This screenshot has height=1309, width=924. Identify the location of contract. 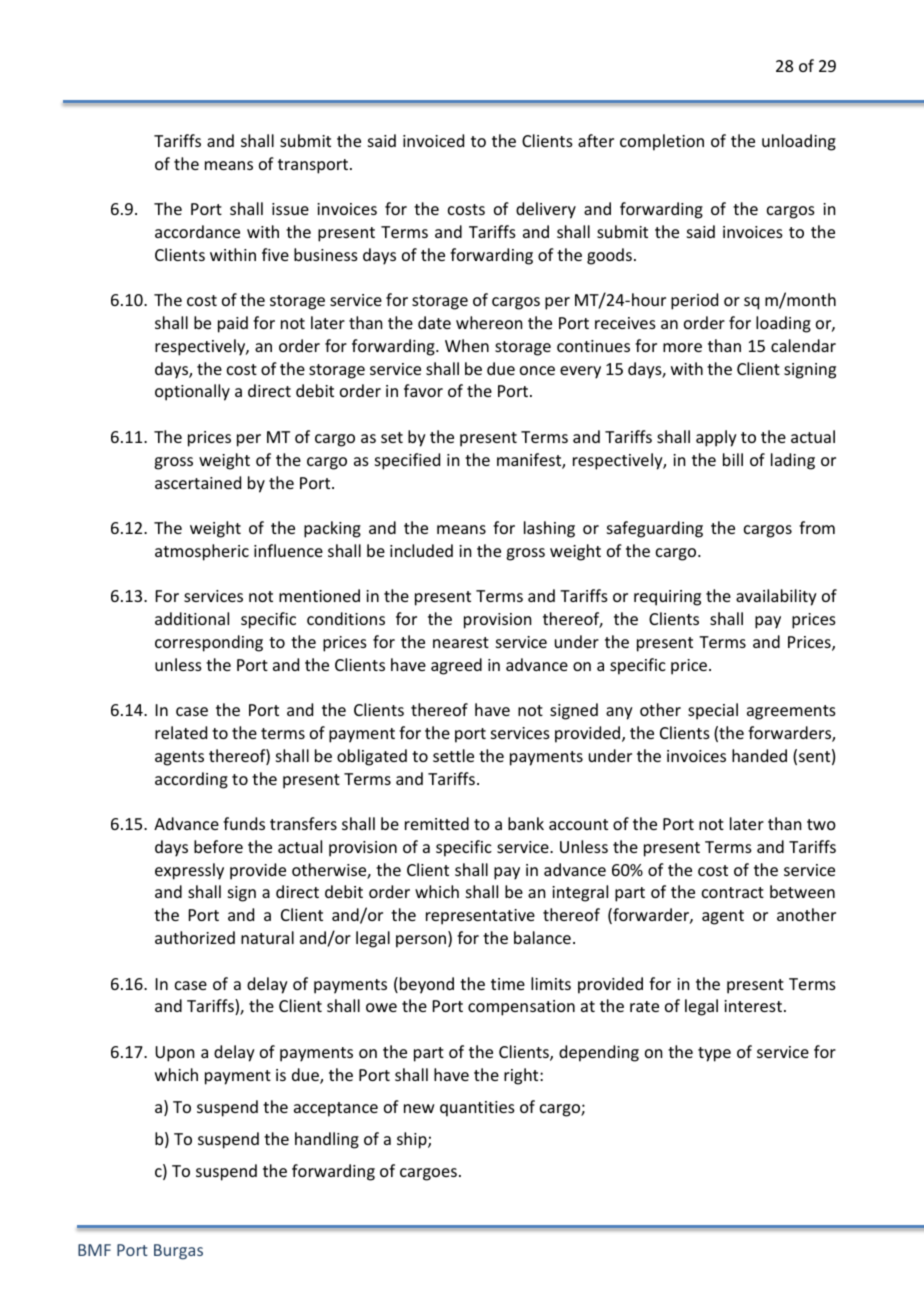
(733, 892).
